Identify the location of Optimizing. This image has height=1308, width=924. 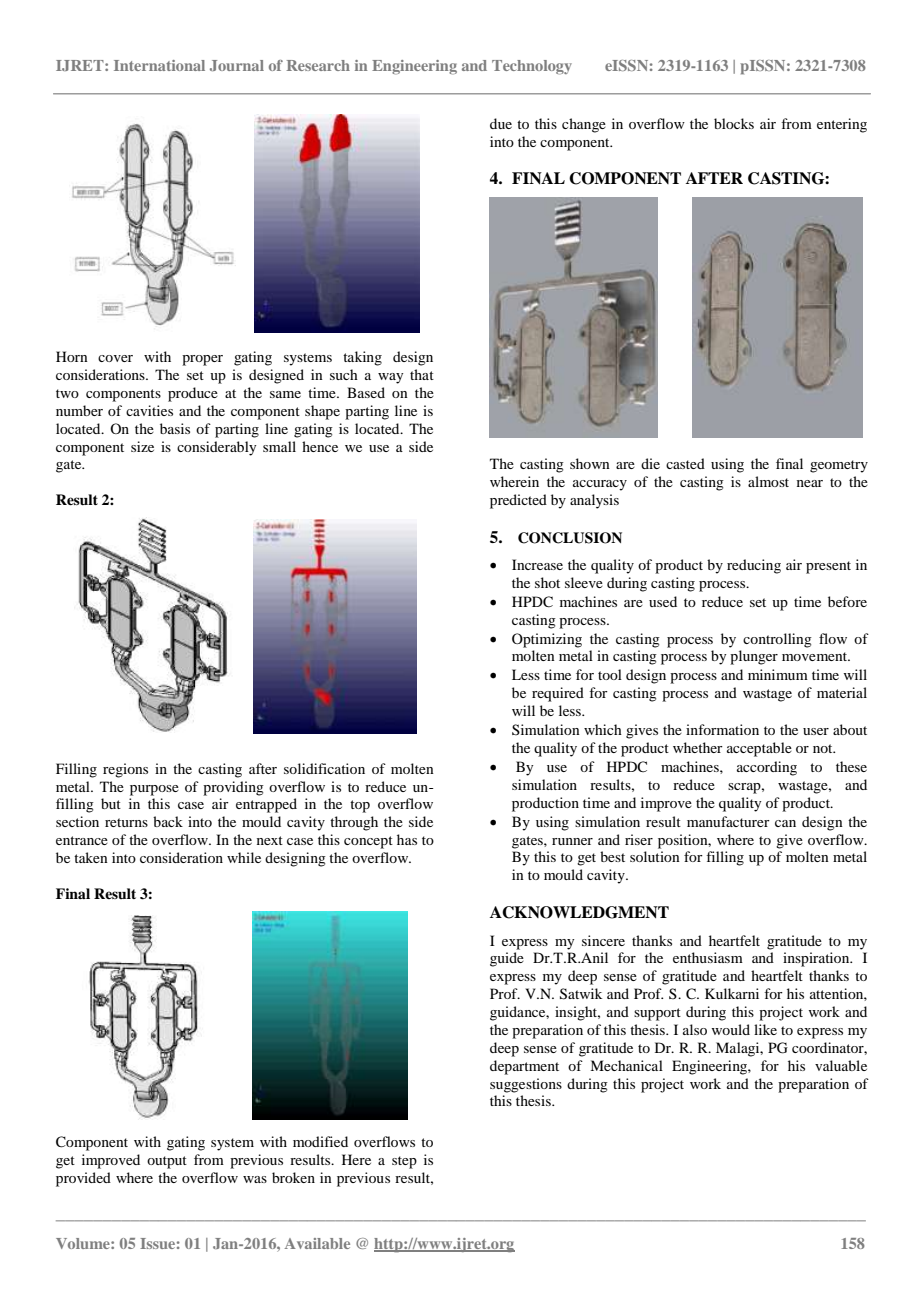
(547, 640).
